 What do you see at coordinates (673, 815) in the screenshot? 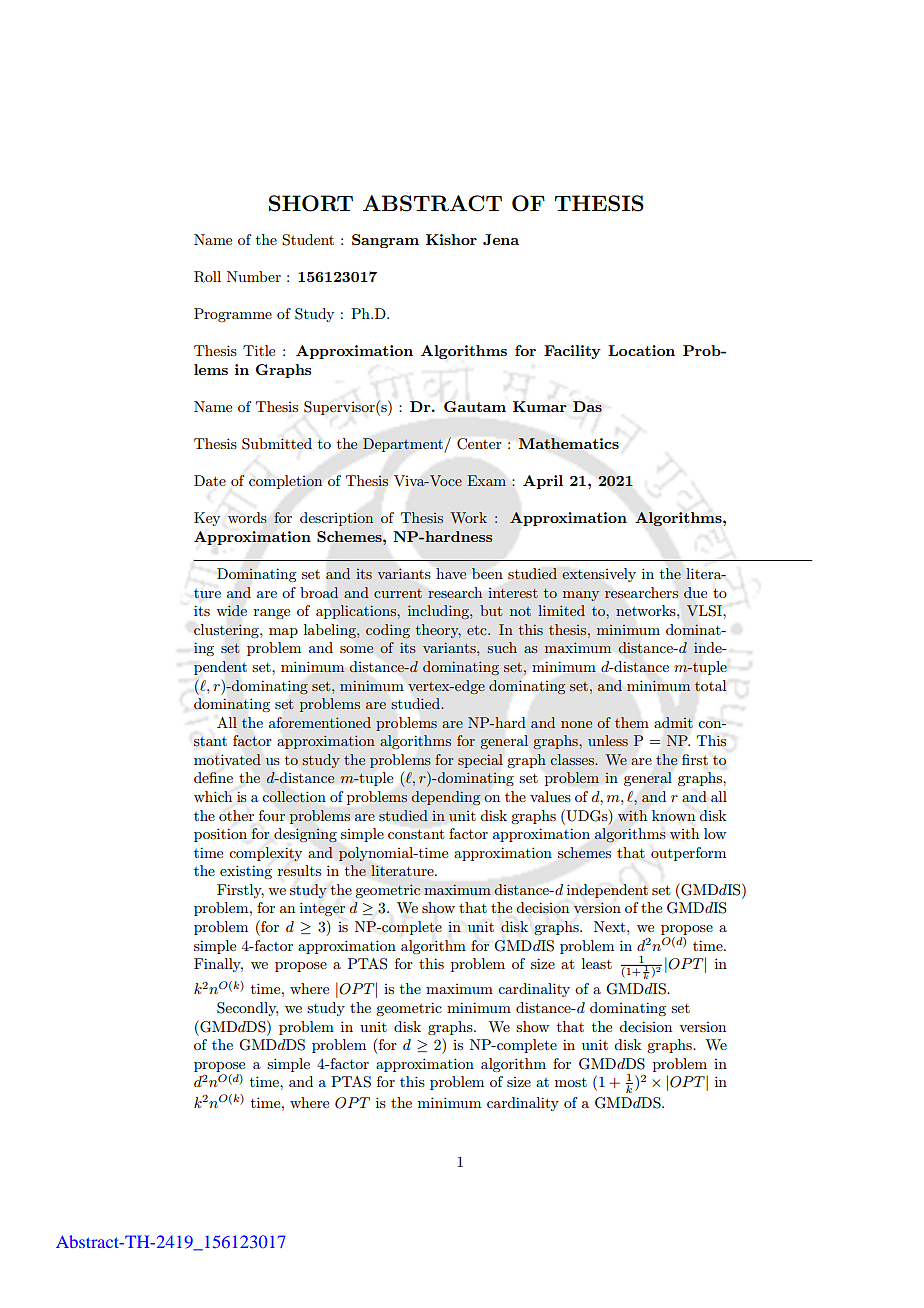
I see `known` at bounding box center [673, 815].
